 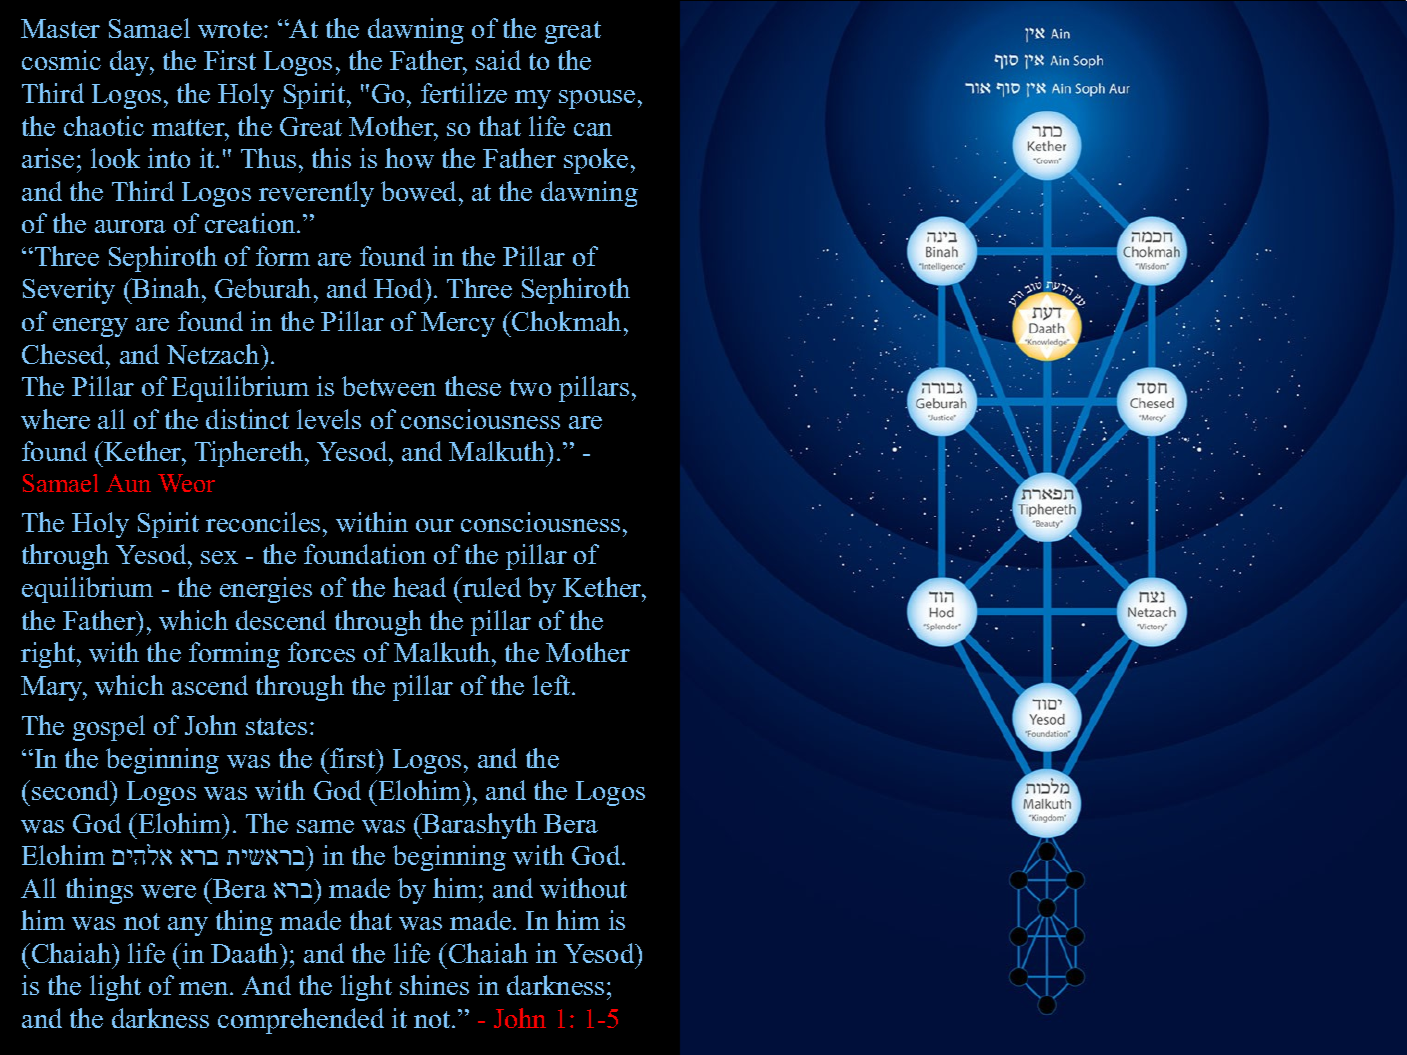 What do you see at coordinates (205, 988) in the page?
I see `men` at bounding box center [205, 988].
